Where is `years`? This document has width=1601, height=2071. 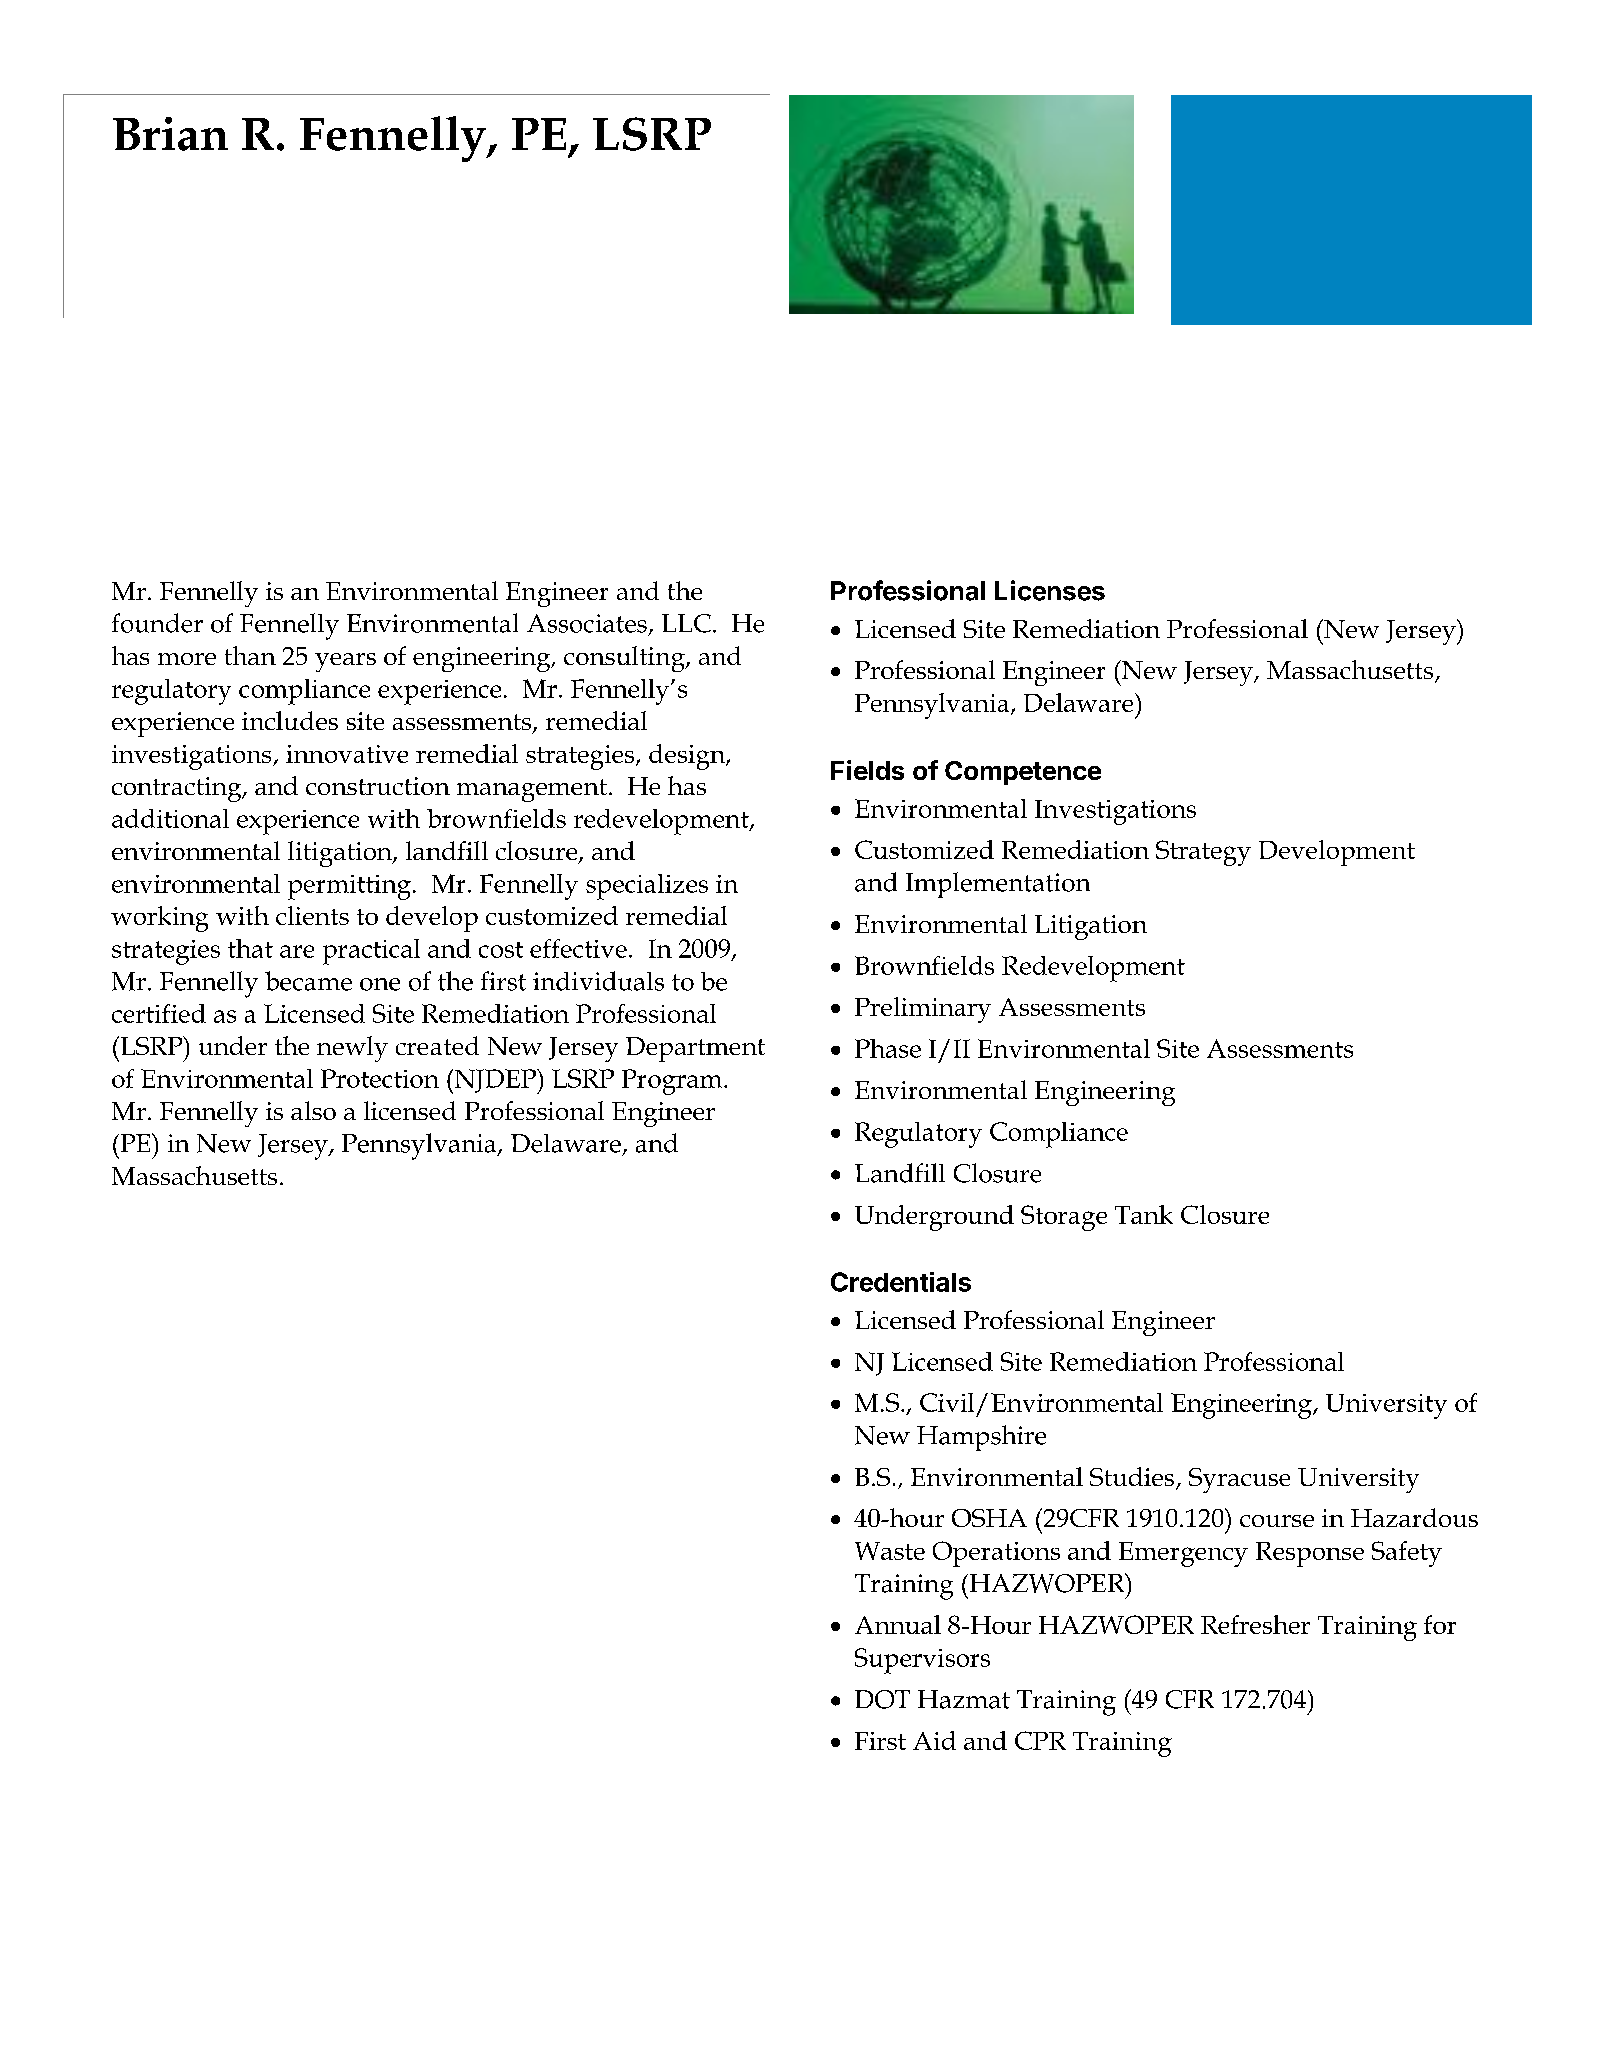
years is located at coordinates (345, 662).
